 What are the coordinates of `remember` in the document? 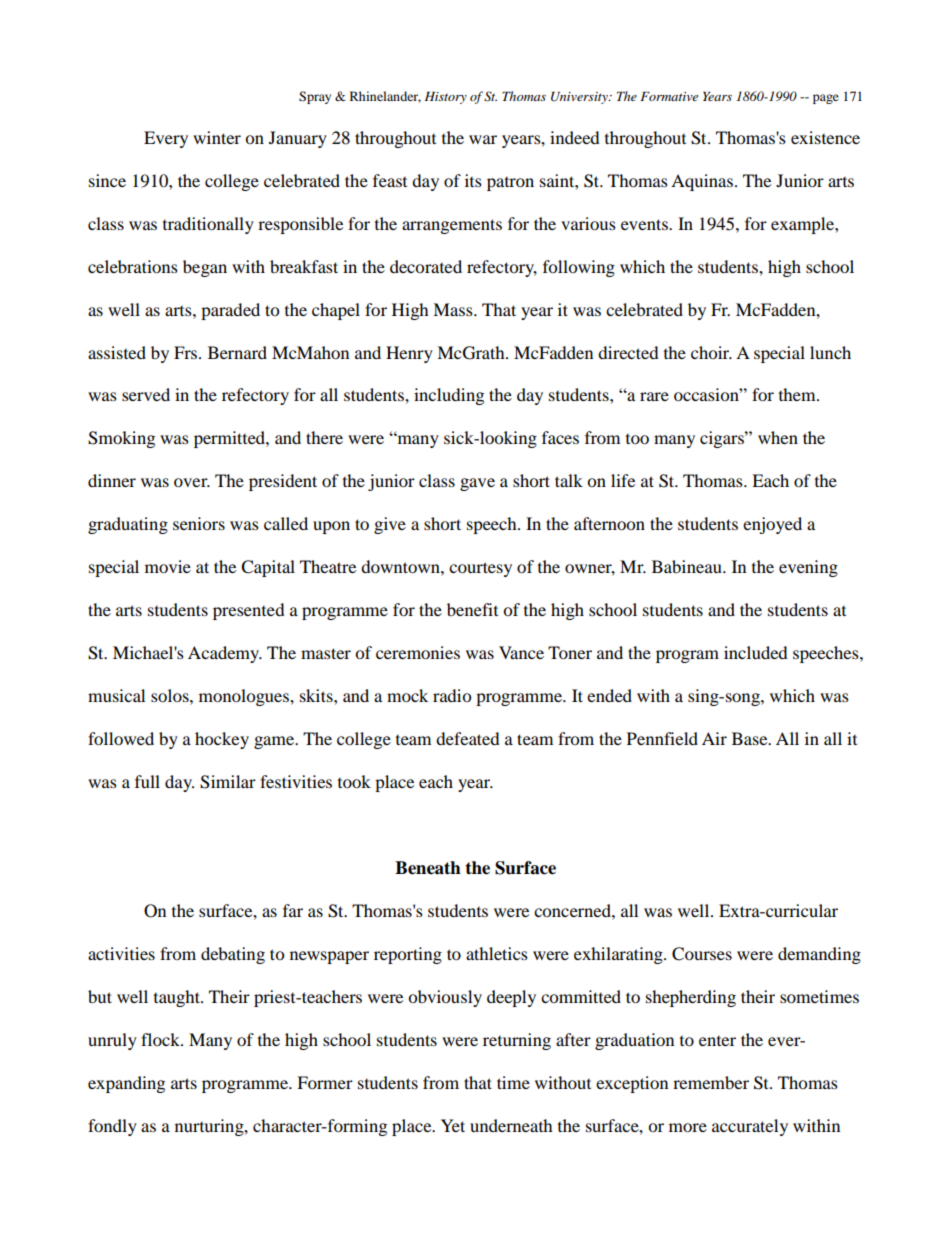 It's located at (711, 1082).
